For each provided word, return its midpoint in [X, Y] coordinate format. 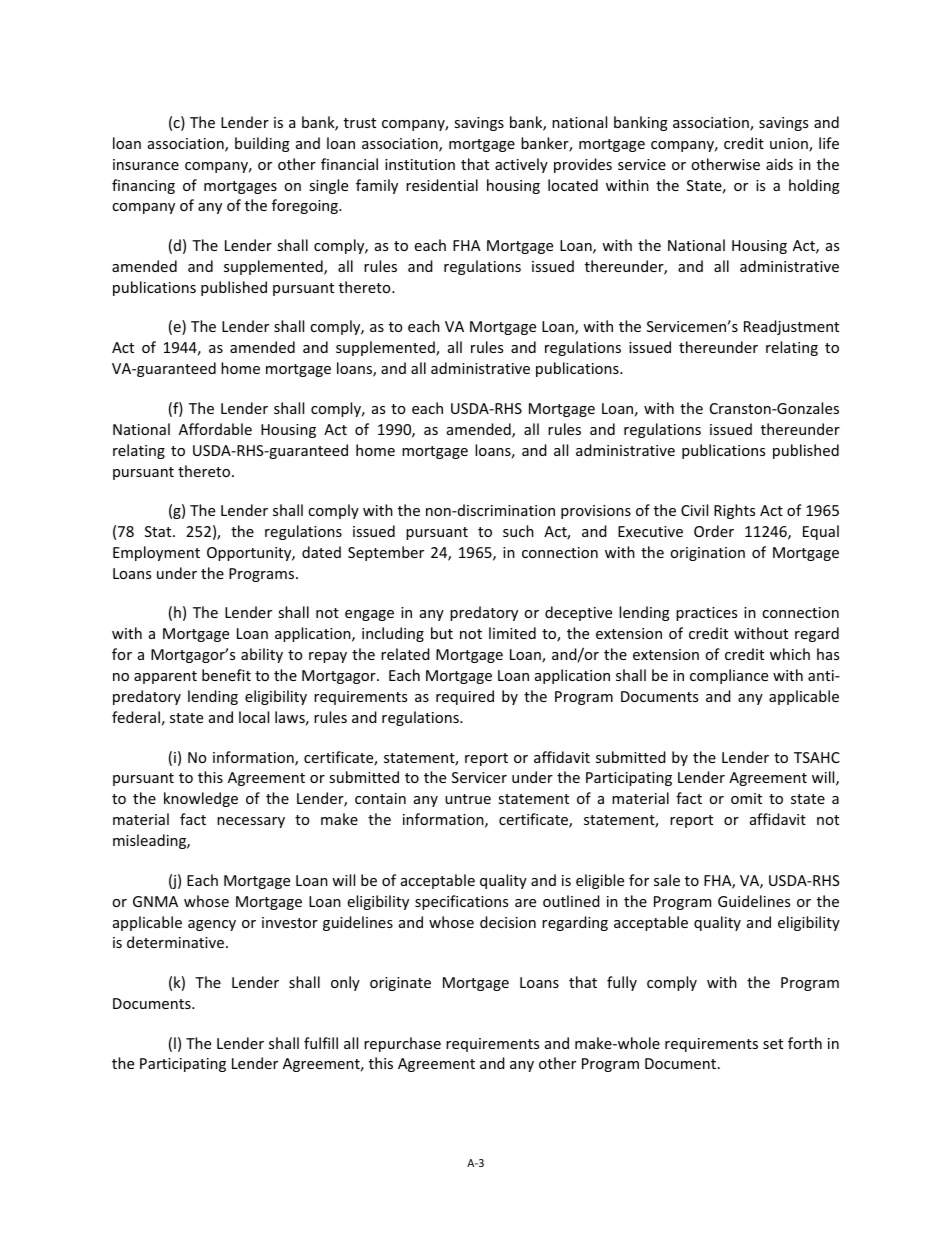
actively [521, 165]
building [262, 144]
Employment [156, 553]
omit [746, 798]
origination [707, 554]
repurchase [402, 1044]
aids [779, 164]
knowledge [201, 799]
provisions [596, 512]
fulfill [321, 1043]
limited [512, 633]
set [773, 1044]
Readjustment [791, 327]
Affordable [215, 429]
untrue [468, 799]
